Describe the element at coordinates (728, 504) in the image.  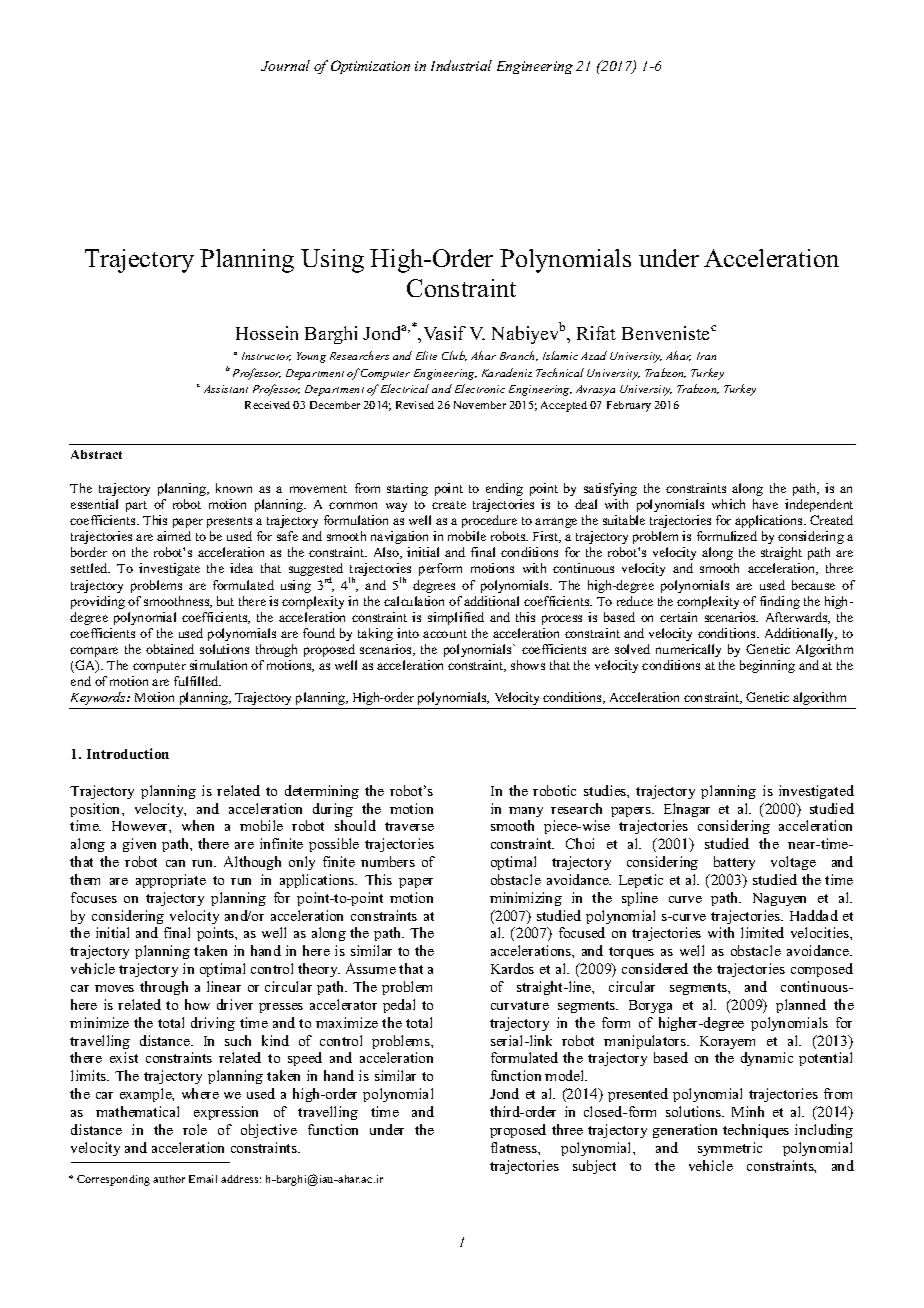
I see `which` at that location.
